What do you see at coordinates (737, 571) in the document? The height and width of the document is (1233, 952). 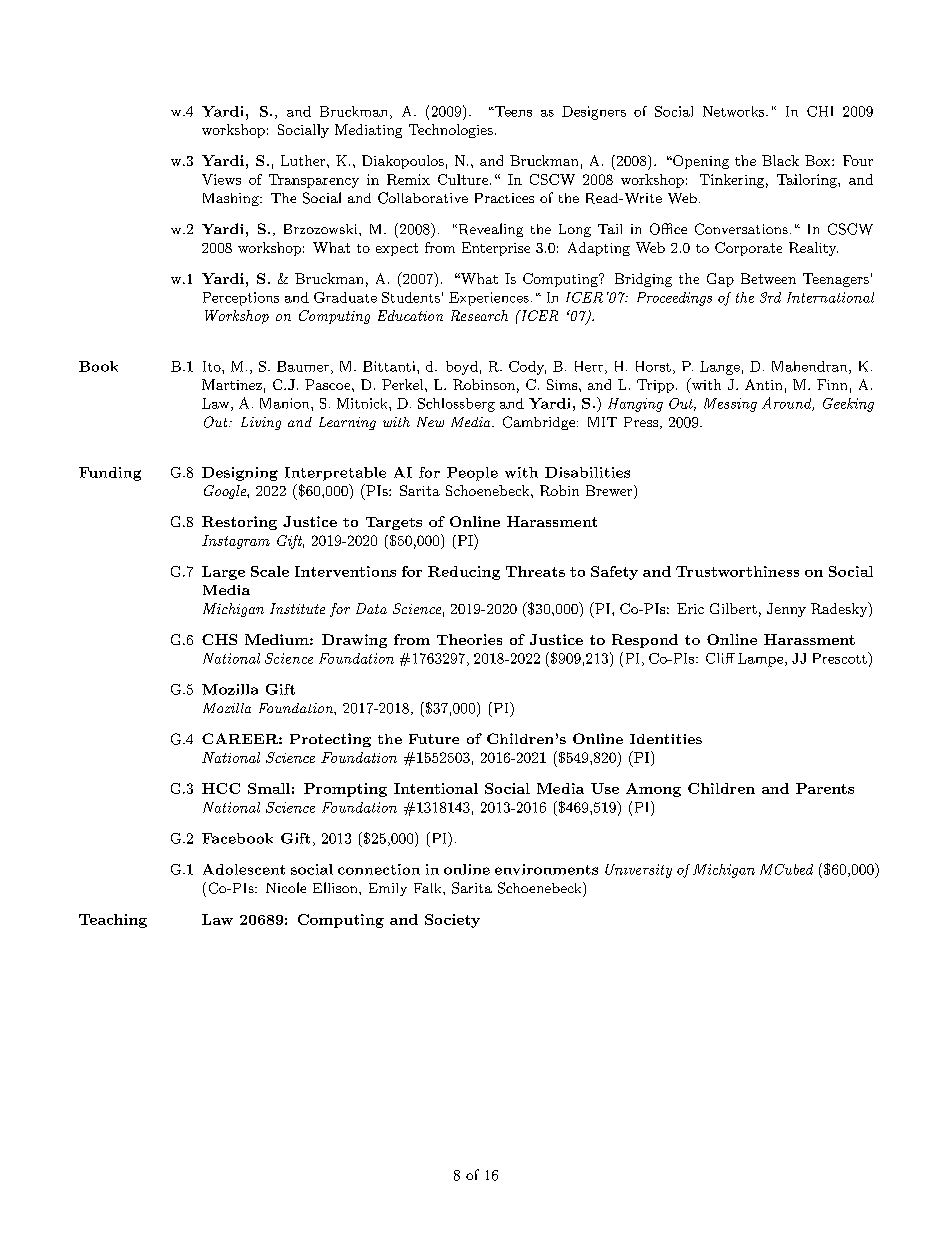 I see `Trustworthiness` at bounding box center [737, 571].
